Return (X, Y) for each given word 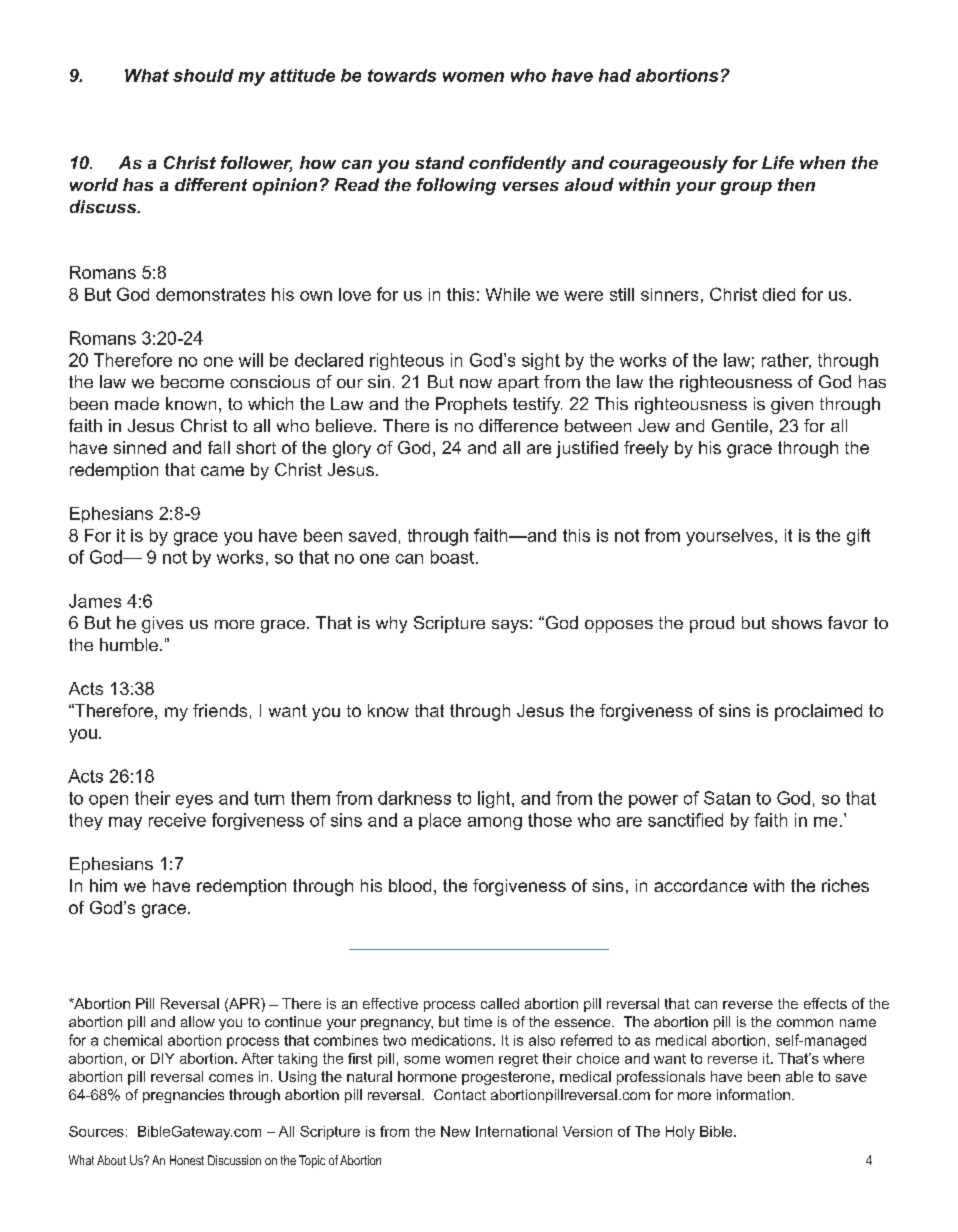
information (753, 1094)
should (203, 75)
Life (778, 162)
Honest (187, 1160)
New (455, 1131)
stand (439, 162)
